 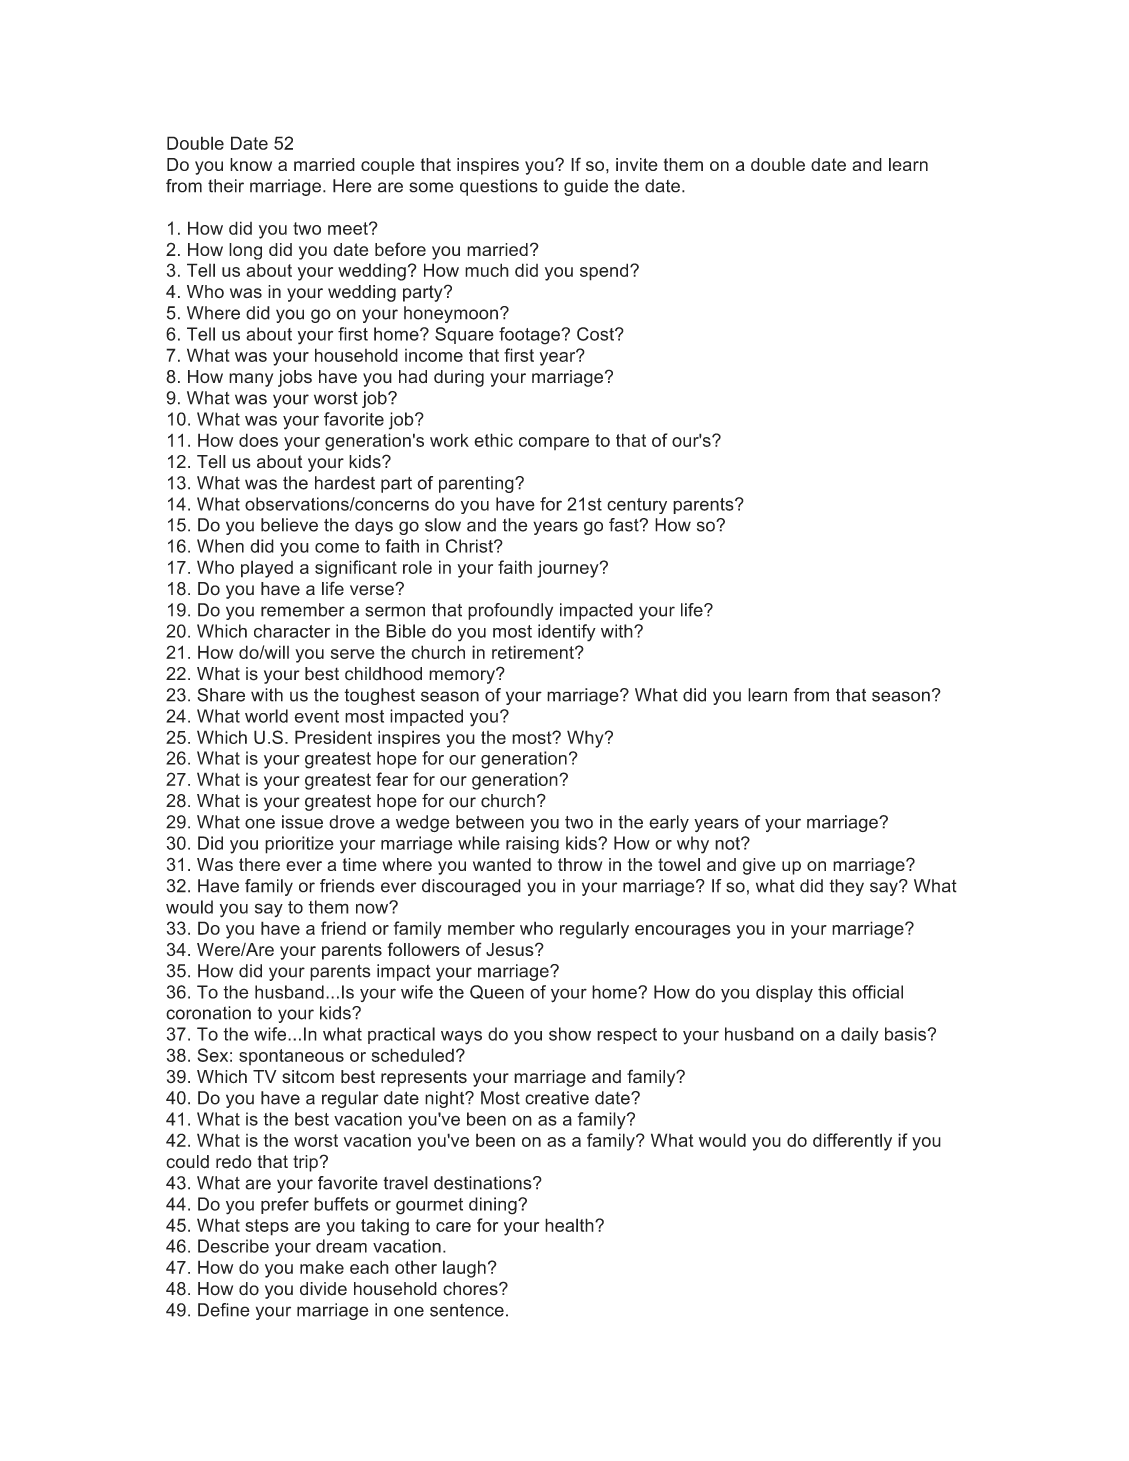 What do you see at coordinates (637, 506) in the screenshot?
I see `century` at bounding box center [637, 506].
